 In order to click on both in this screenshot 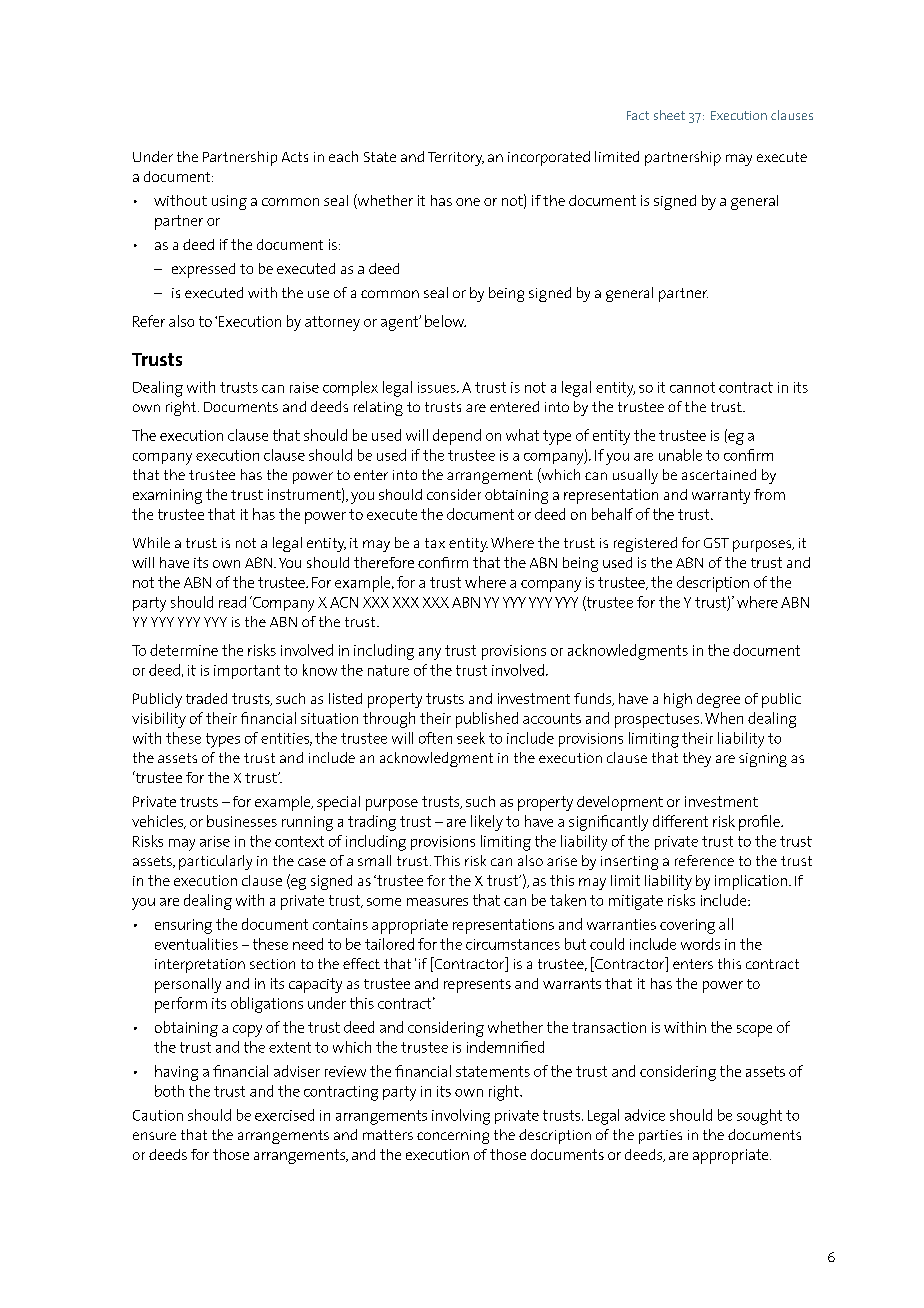, I will do `click(169, 1091)`.
